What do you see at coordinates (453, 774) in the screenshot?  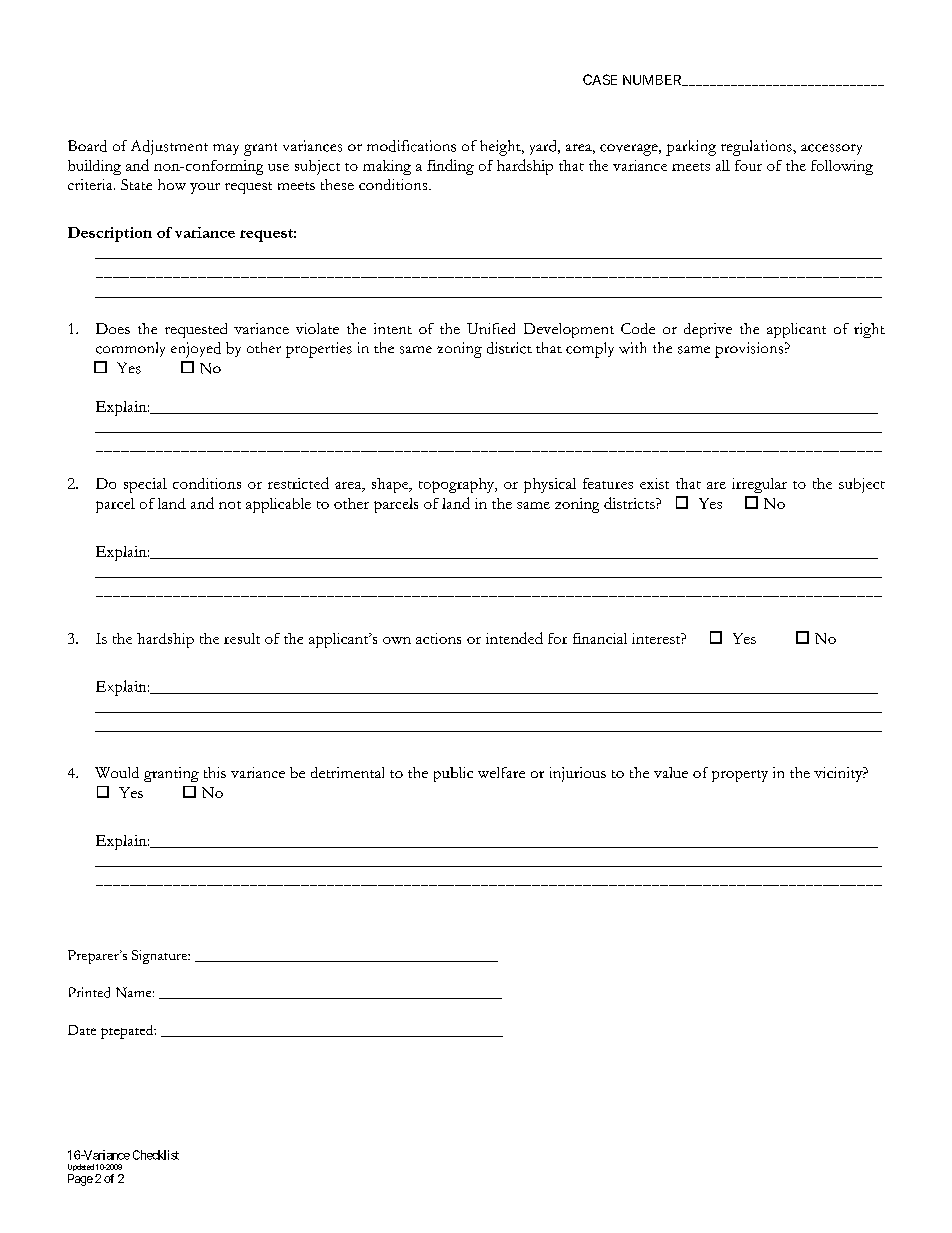 I see `public` at bounding box center [453, 774].
